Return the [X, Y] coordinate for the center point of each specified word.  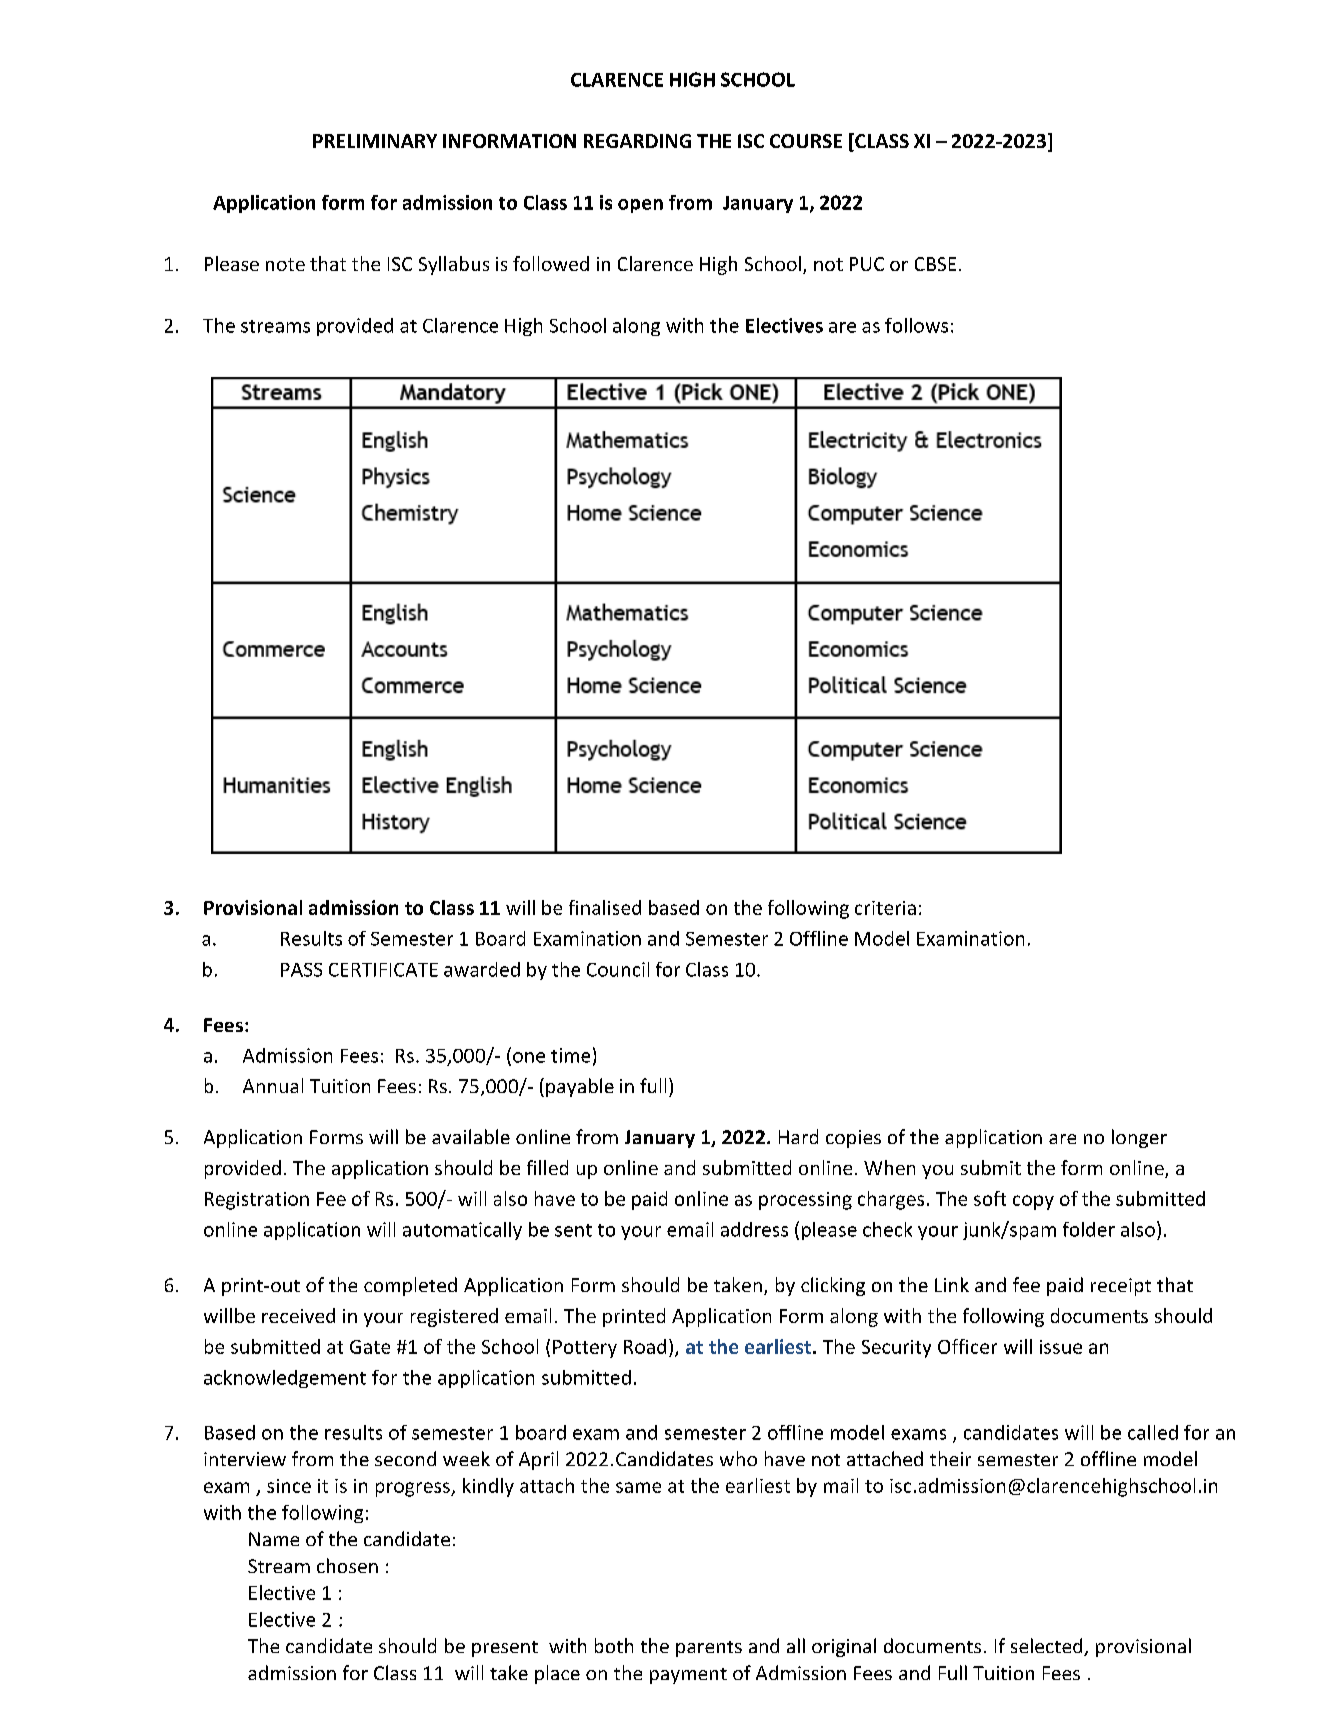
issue [1061, 1347]
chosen [347, 1565]
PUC [867, 264]
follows [916, 325]
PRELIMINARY [375, 141]
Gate [370, 1347]
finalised [605, 907]
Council [618, 969]
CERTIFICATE [383, 970]
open [640, 206]
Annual [273, 1085]
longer [1139, 1138]
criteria [885, 908]
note [285, 264]
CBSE [935, 264]
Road [645, 1346]
